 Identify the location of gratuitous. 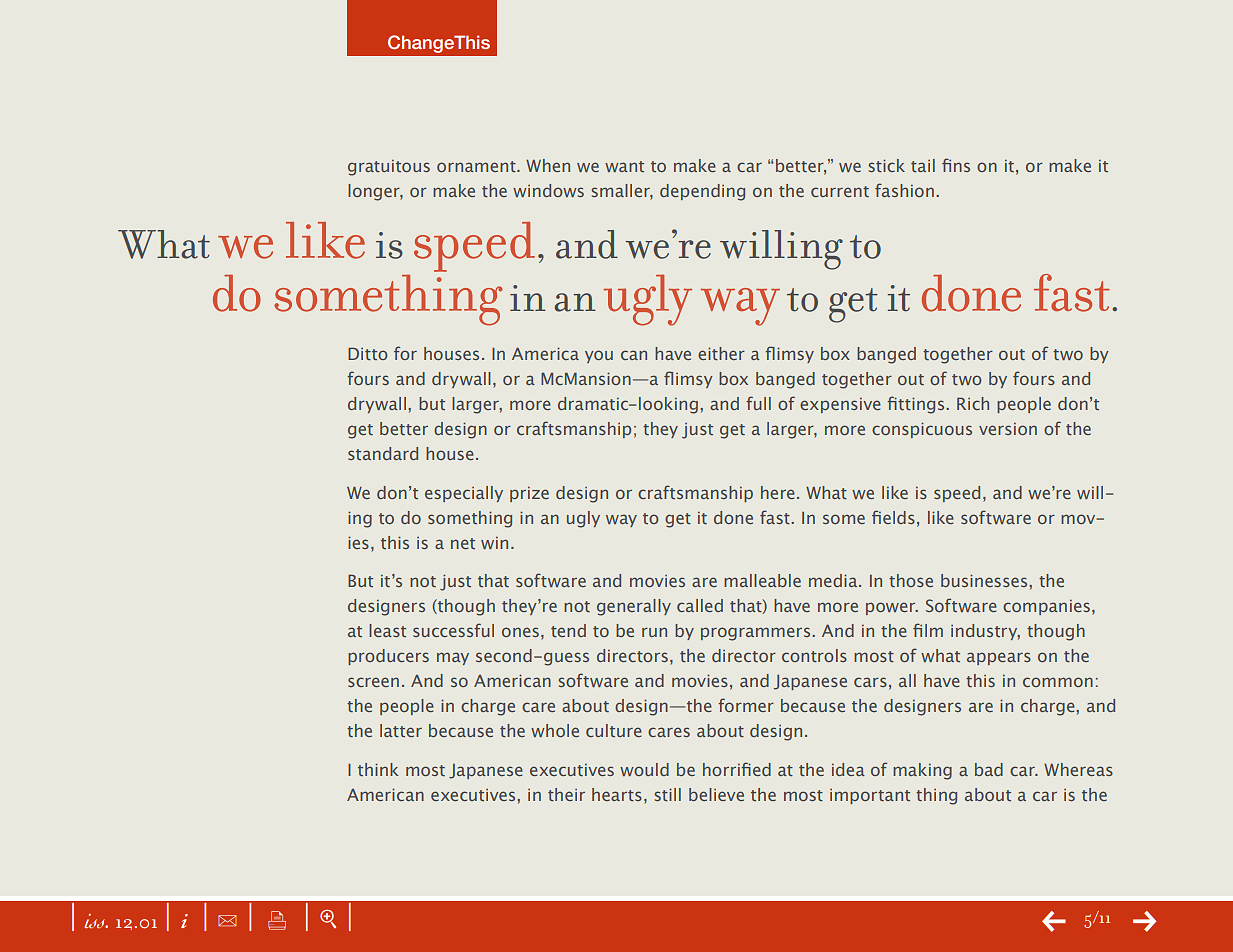
(389, 168).
